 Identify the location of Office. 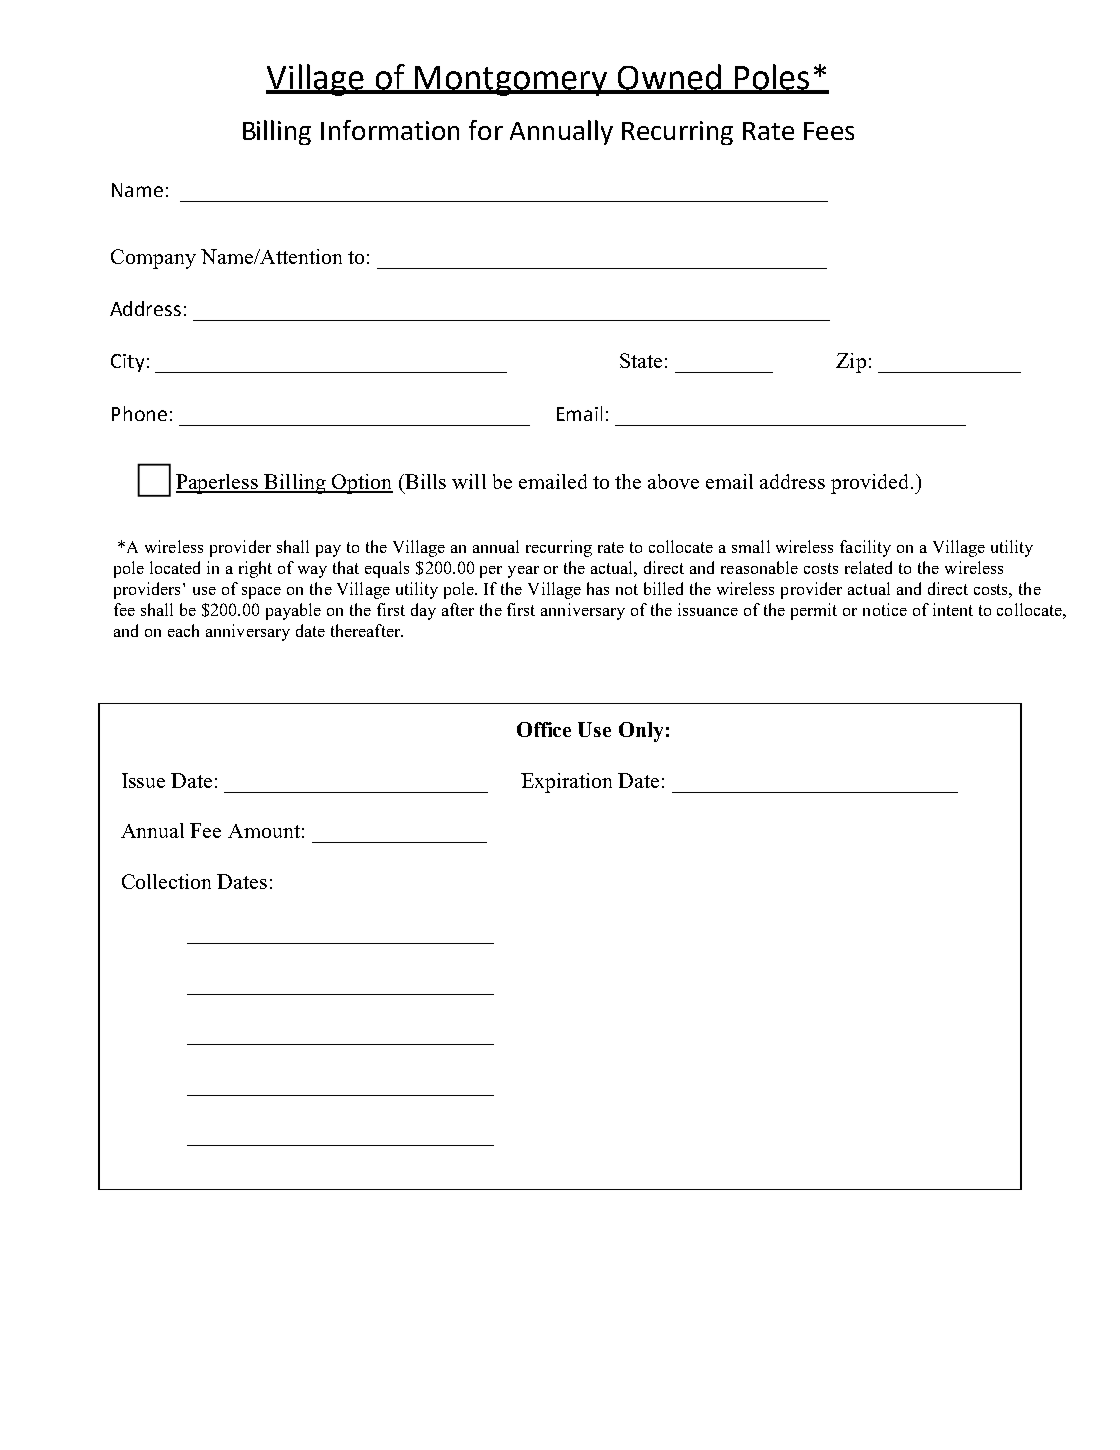
(544, 729).
